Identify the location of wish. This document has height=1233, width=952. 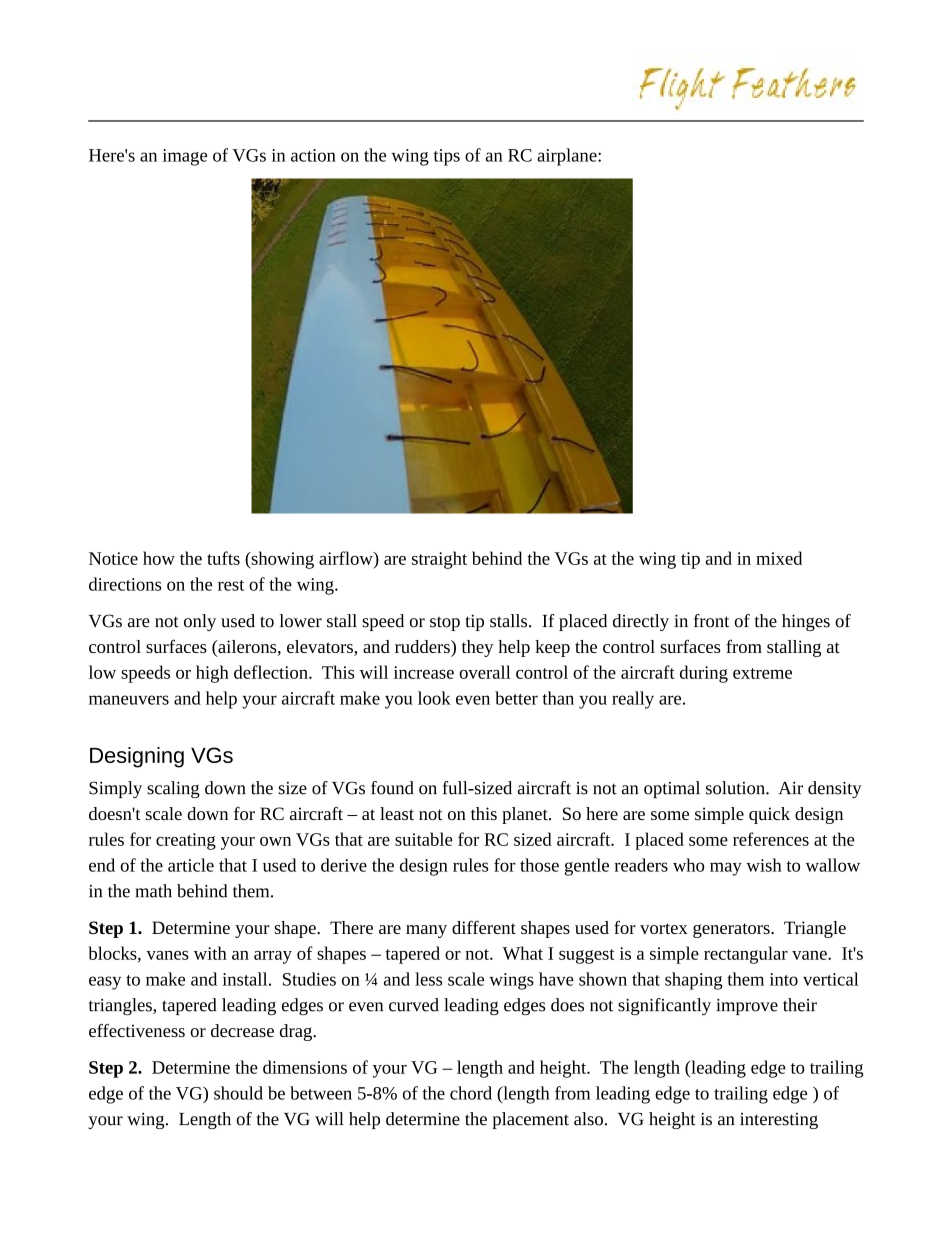
(764, 865).
